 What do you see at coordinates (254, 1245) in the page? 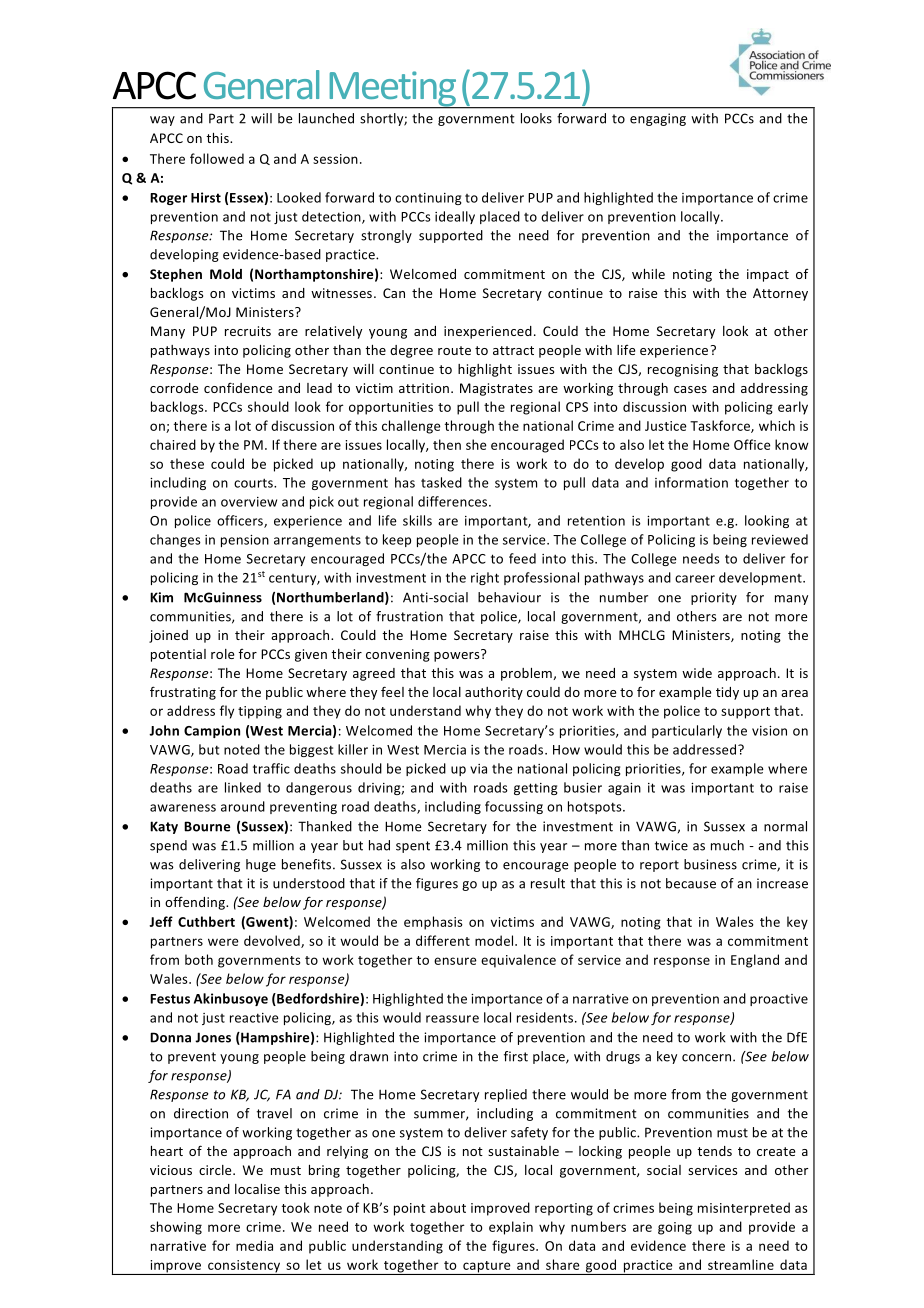
I see `media` at bounding box center [254, 1245].
